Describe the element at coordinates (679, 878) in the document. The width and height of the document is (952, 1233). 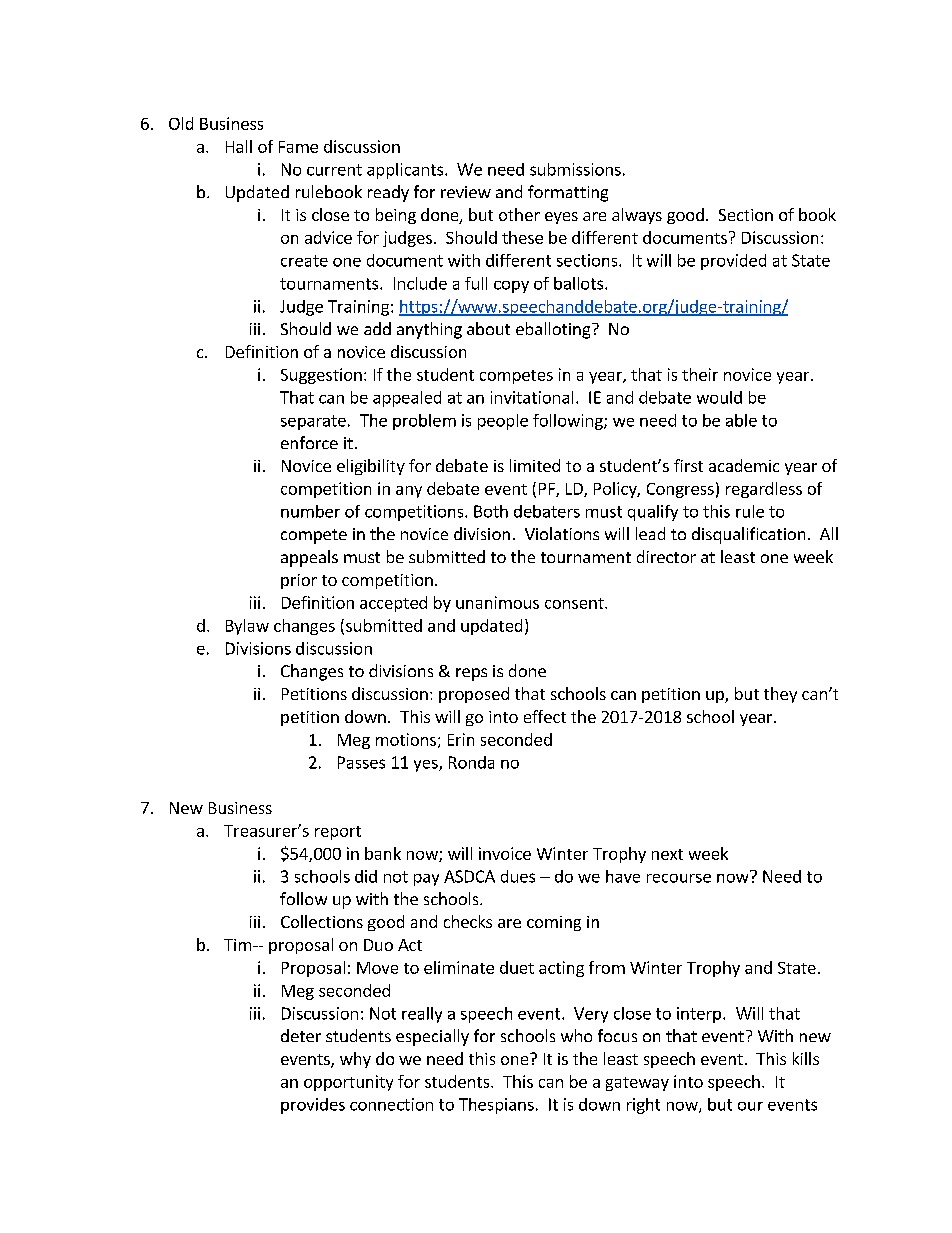
I see `recourse` at that location.
